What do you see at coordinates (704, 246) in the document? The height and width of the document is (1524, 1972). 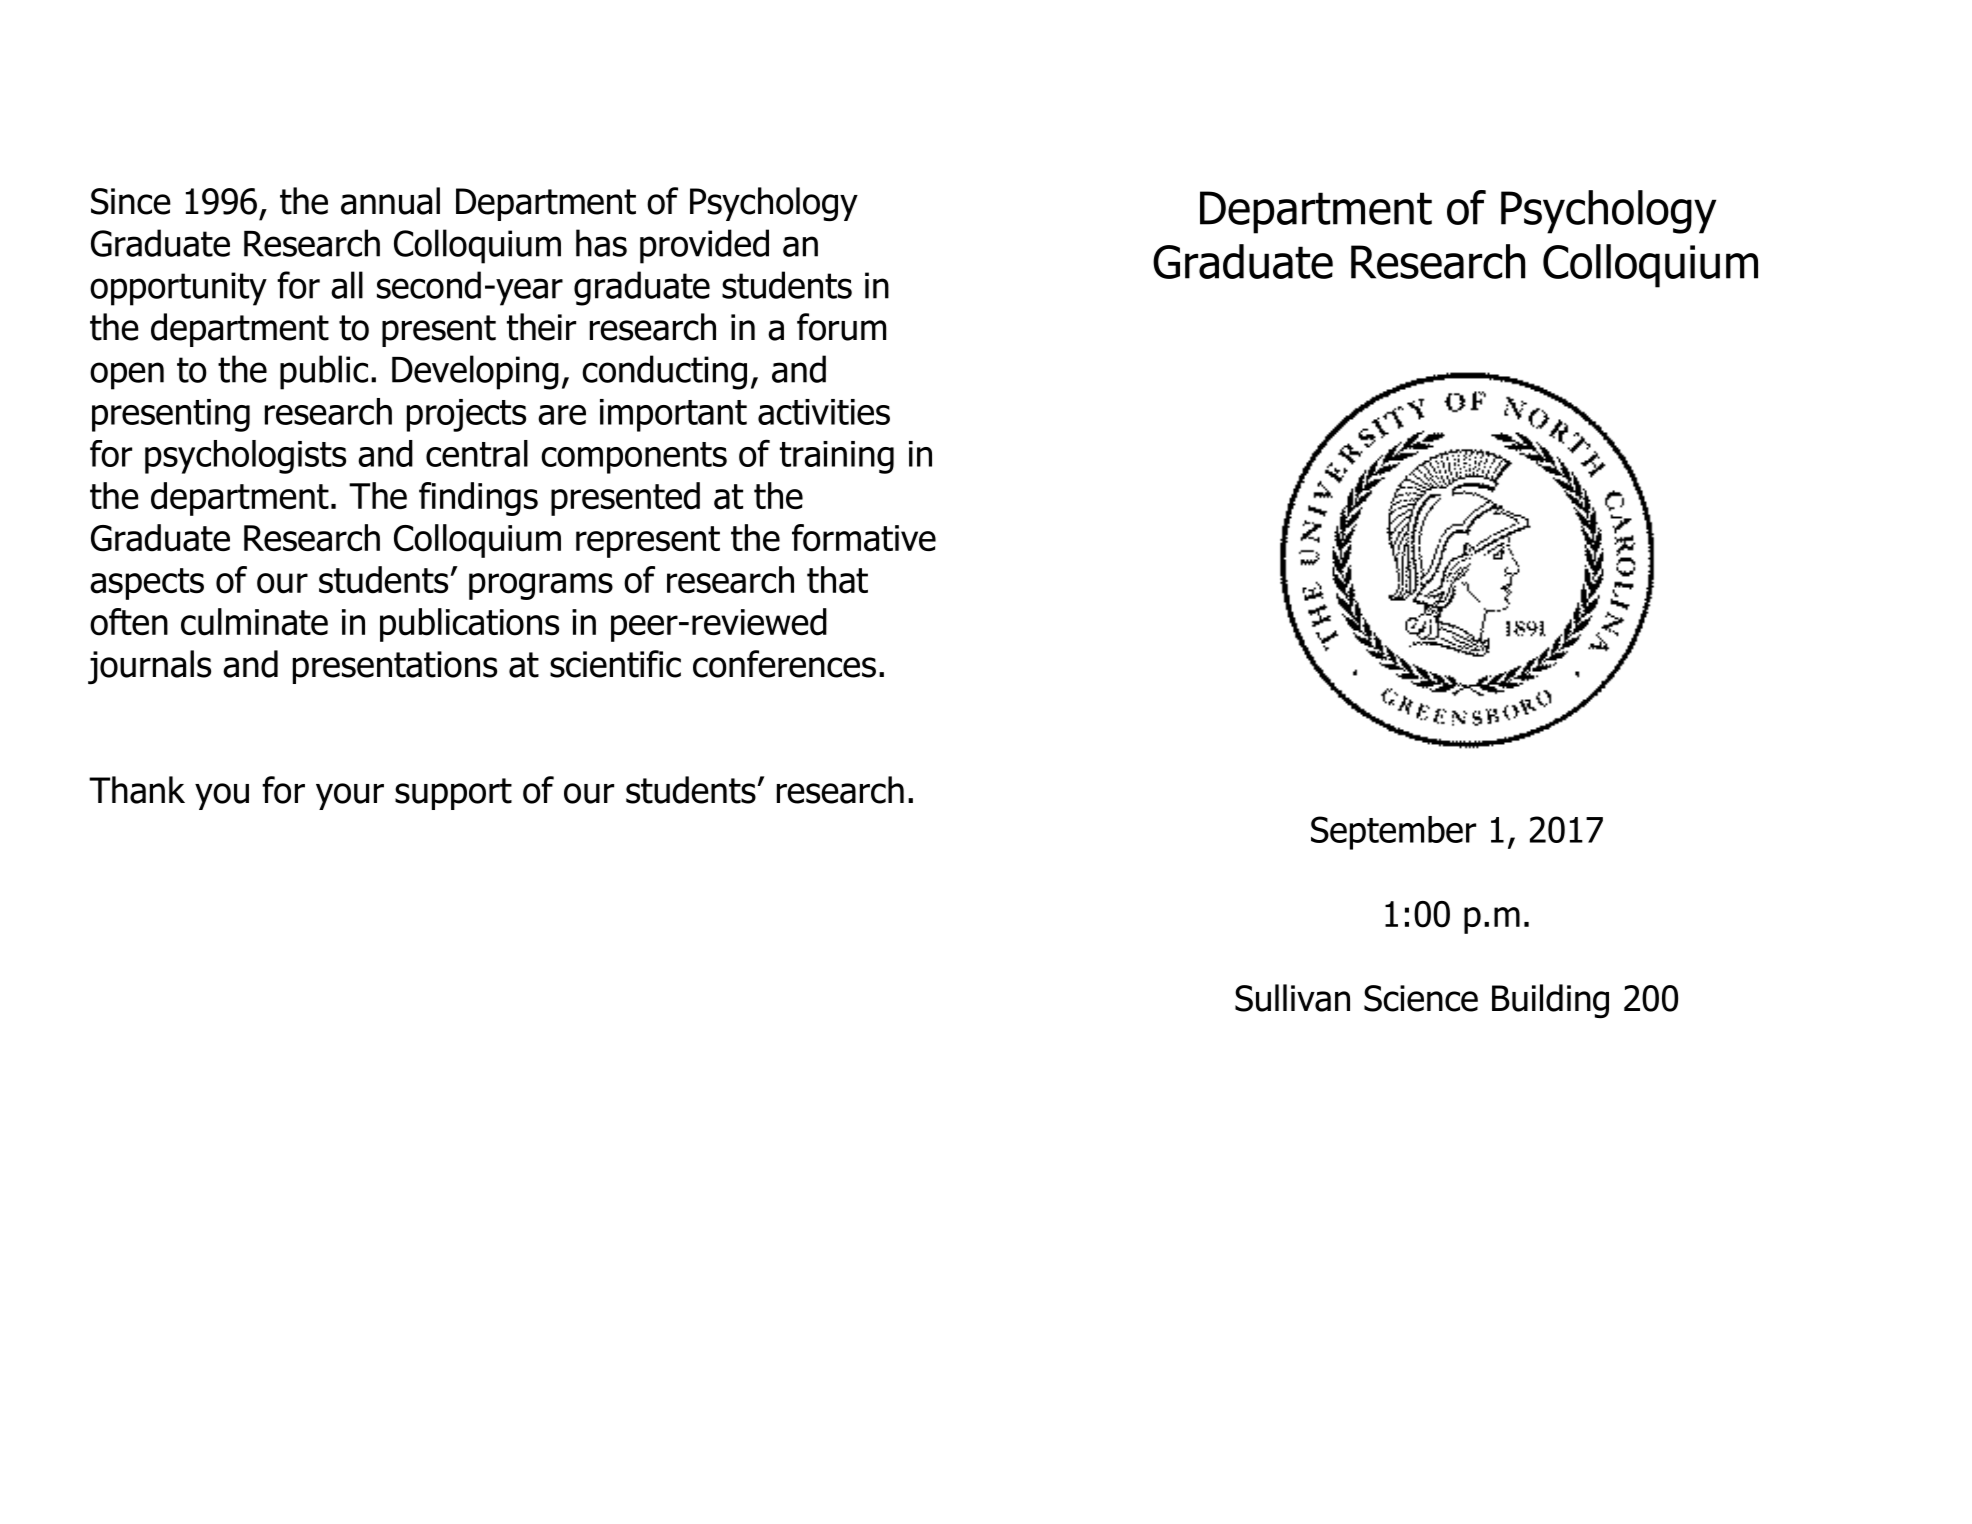 I see `provided` at bounding box center [704, 246].
